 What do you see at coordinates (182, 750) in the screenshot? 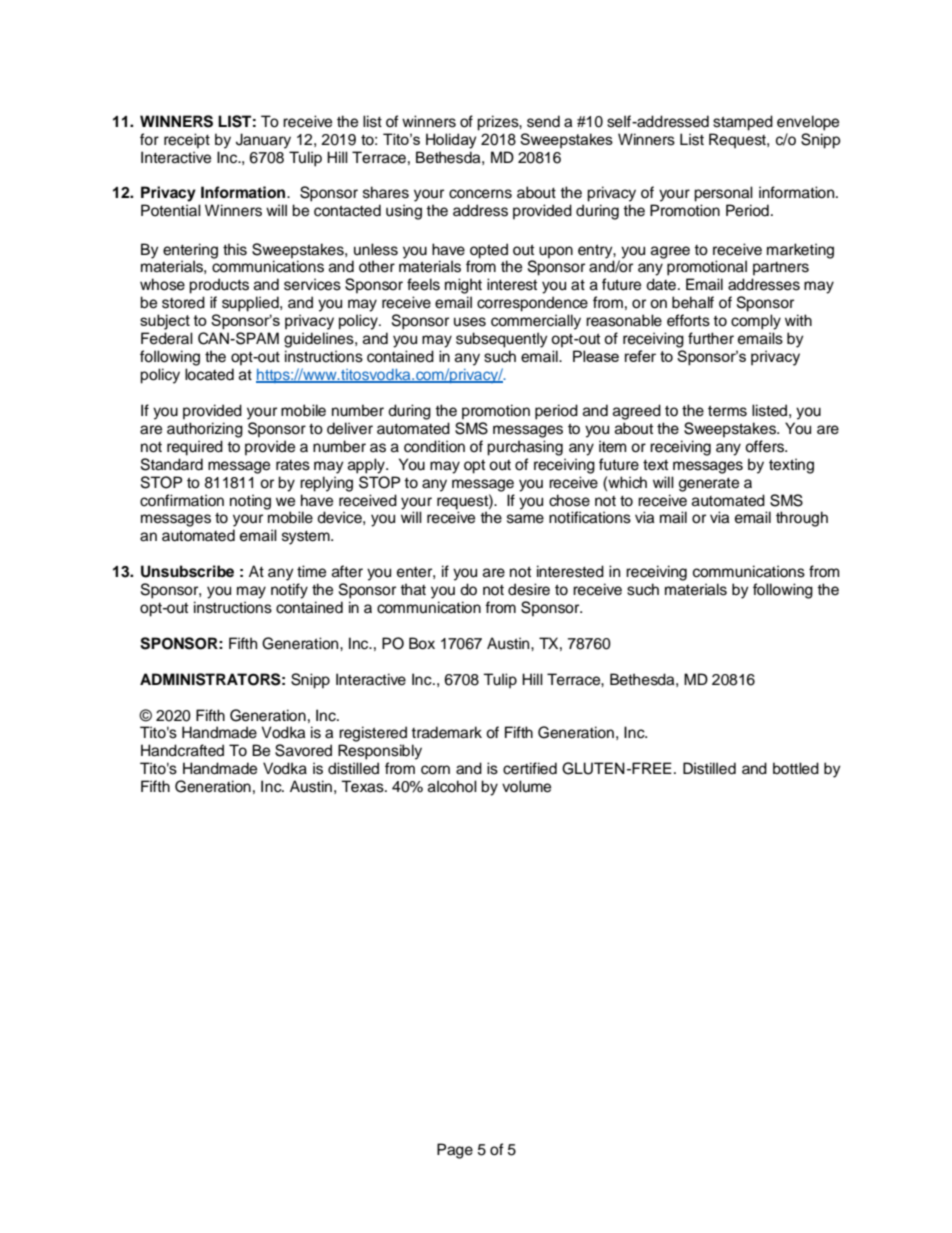
I see `Handcrafted` at bounding box center [182, 750].
